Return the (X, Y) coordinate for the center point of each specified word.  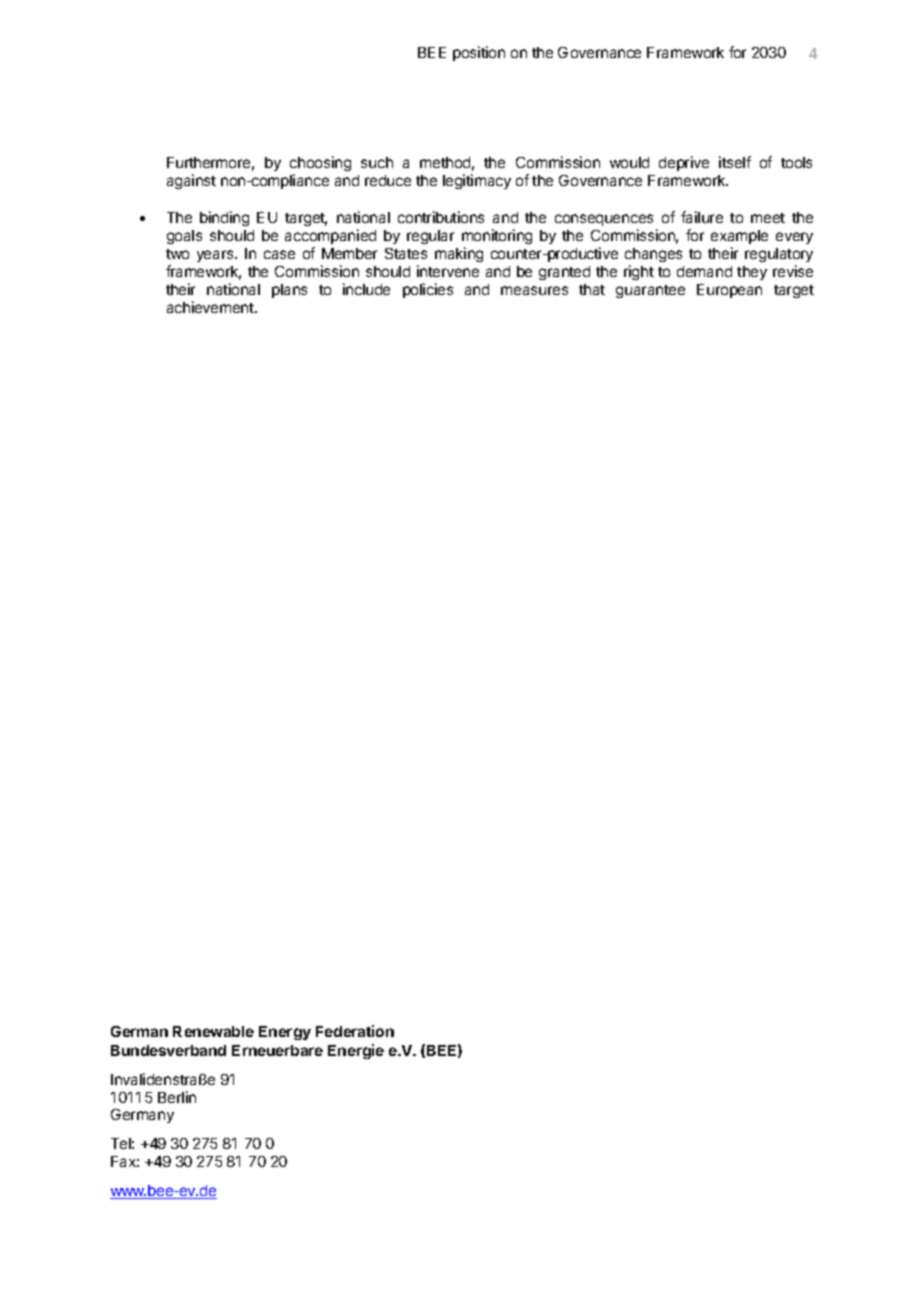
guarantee (650, 291)
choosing (320, 163)
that (592, 289)
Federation (355, 1031)
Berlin (177, 1097)
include (366, 289)
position (479, 53)
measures (534, 290)
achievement (211, 307)
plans (289, 291)
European (729, 291)
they (752, 273)
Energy (285, 1033)
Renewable (213, 1031)
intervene (448, 271)
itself (735, 162)
